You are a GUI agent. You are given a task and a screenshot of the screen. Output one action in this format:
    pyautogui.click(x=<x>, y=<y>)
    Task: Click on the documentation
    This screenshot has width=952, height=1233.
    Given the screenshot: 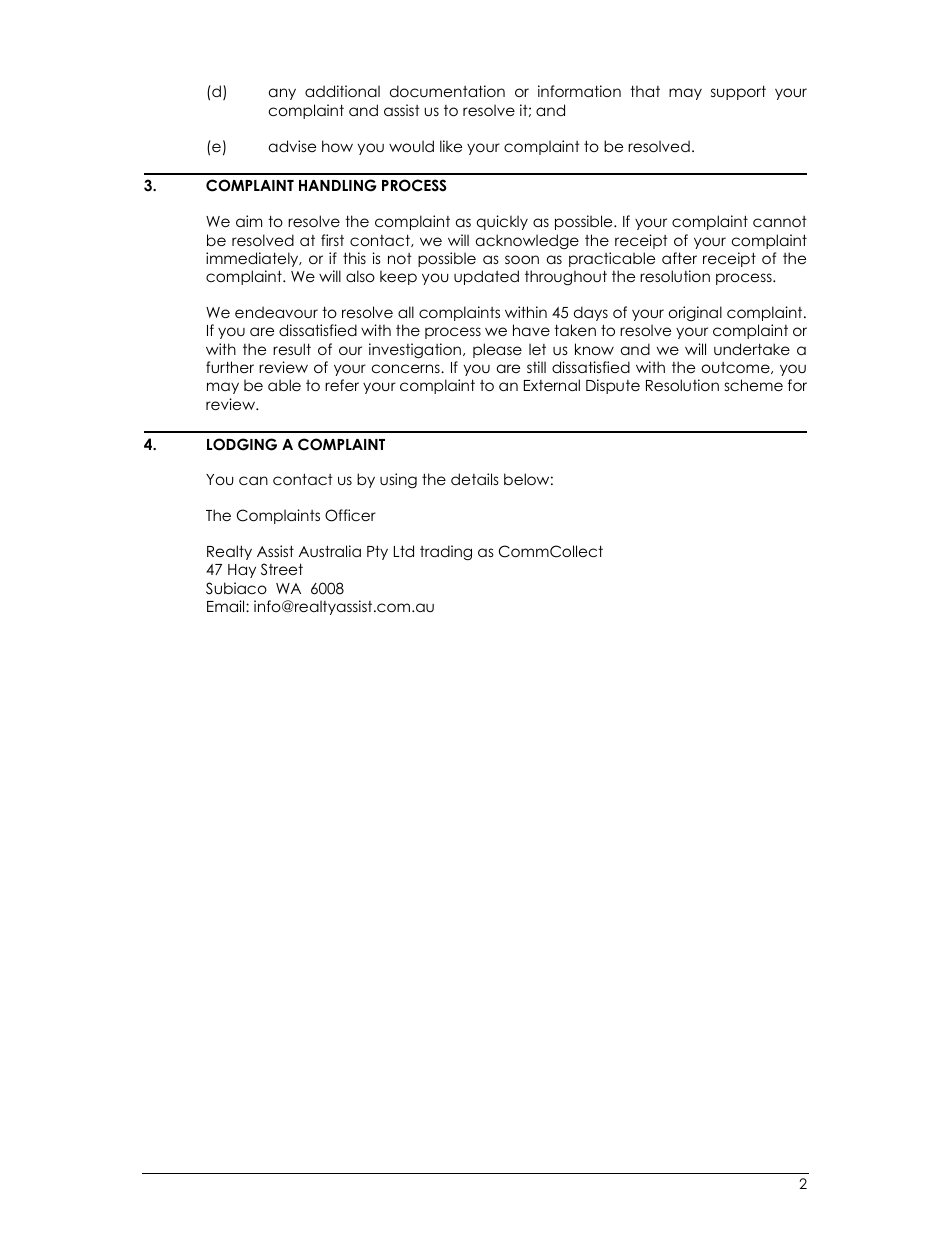 What is the action you would take?
    pyautogui.click(x=447, y=91)
